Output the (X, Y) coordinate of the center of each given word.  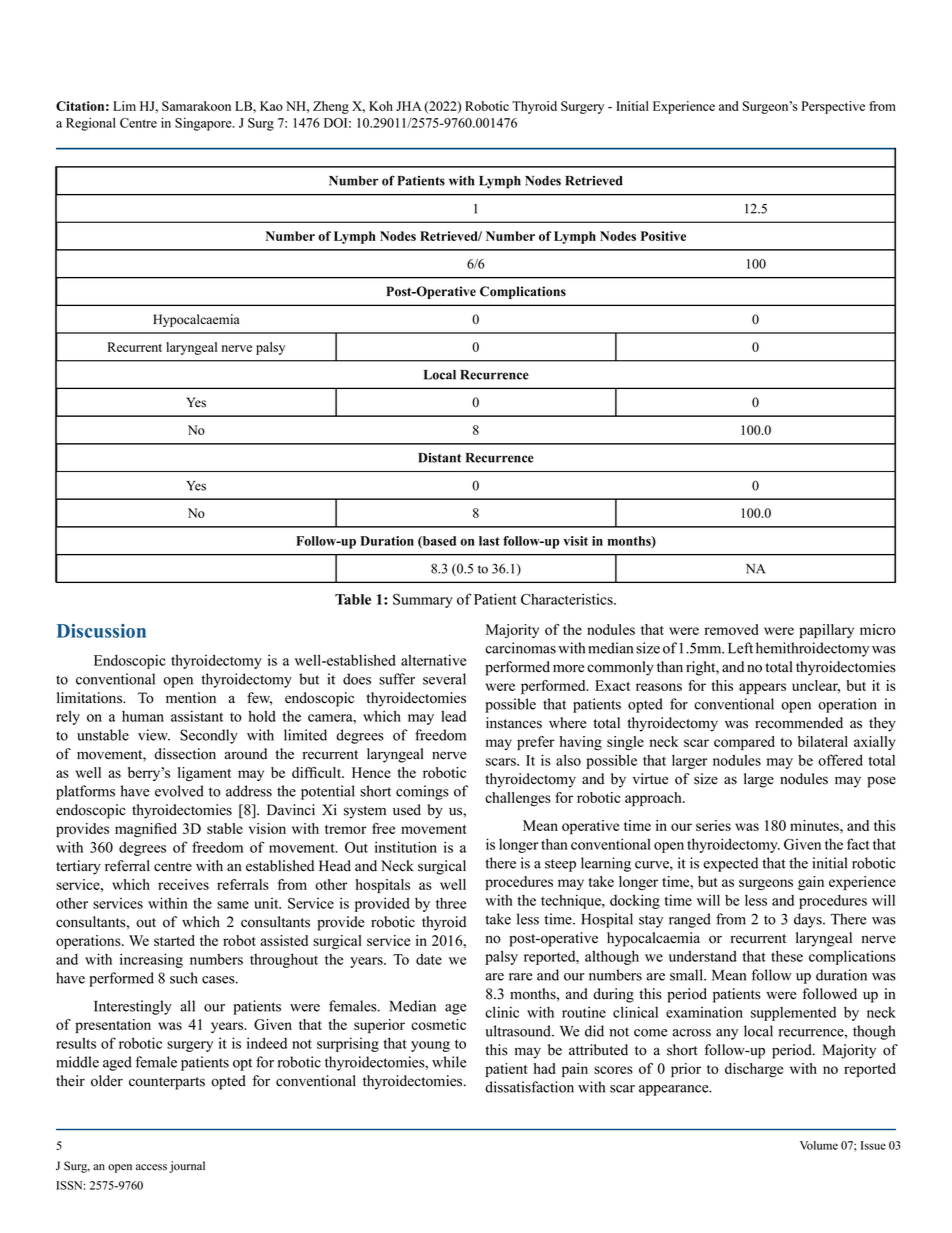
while (449, 1062)
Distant (439, 458)
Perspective (833, 107)
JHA (409, 106)
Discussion (101, 631)
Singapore (204, 124)
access (151, 1167)
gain (811, 883)
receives (183, 884)
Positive (663, 236)
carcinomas (520, 648)
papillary (826, 631)
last (489, 541)
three (451, 903)
